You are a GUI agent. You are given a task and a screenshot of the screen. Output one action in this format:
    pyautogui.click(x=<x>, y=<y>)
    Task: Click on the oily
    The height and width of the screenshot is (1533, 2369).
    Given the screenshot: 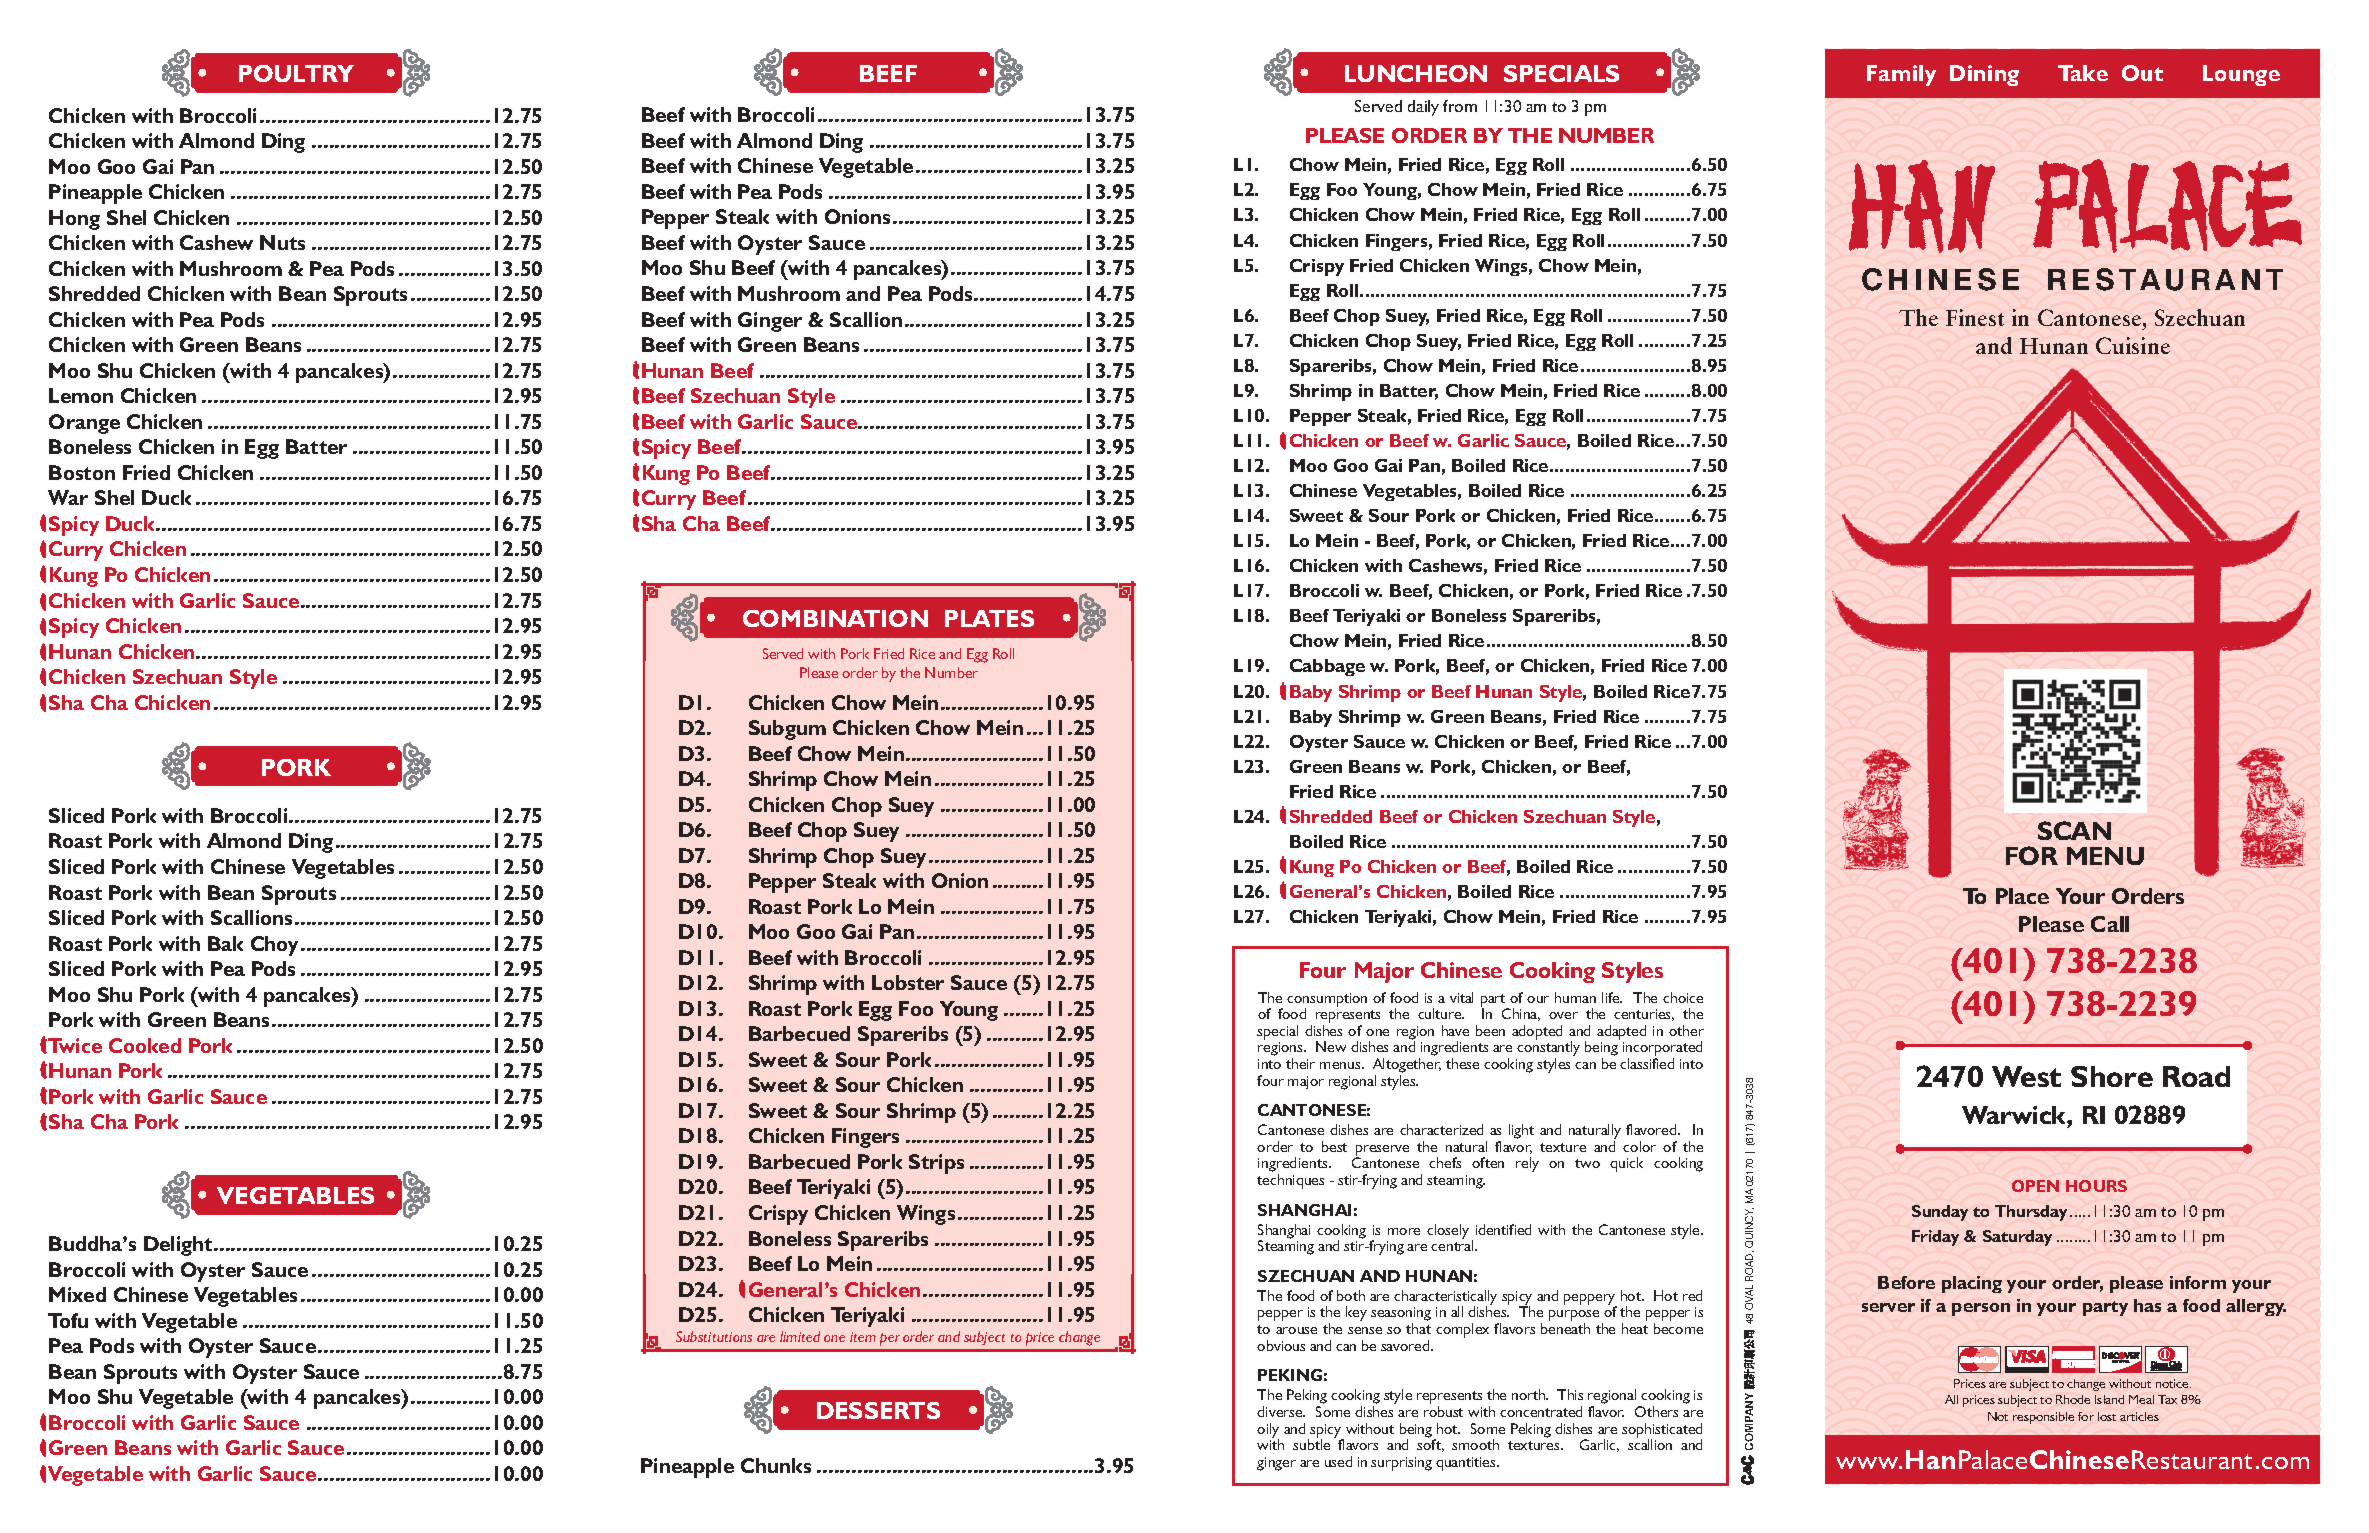 What is the action you would take?
    pyautogui.click(x=1268, y=1431)
